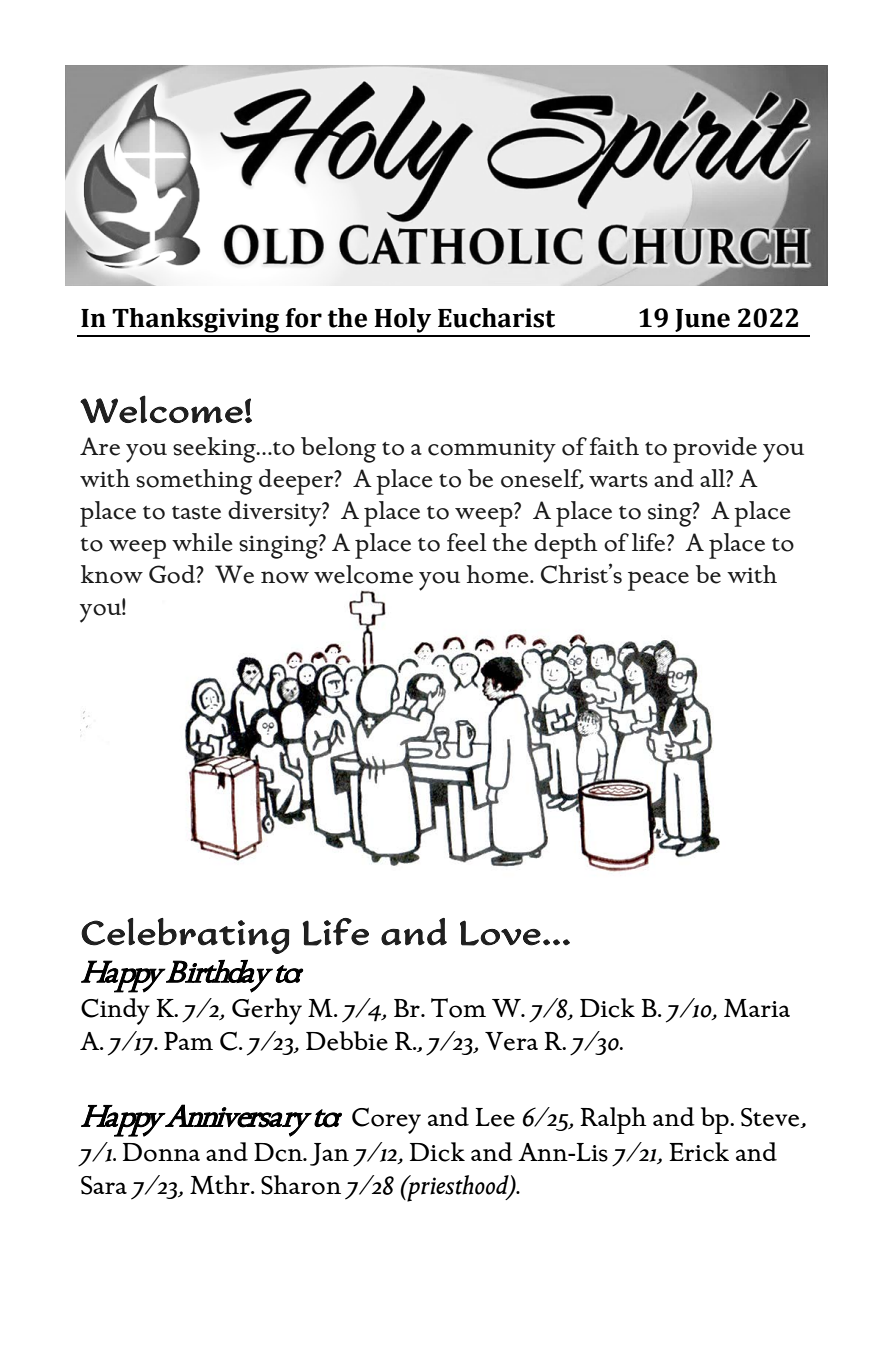  I want to click on while, so click(202, 542).
